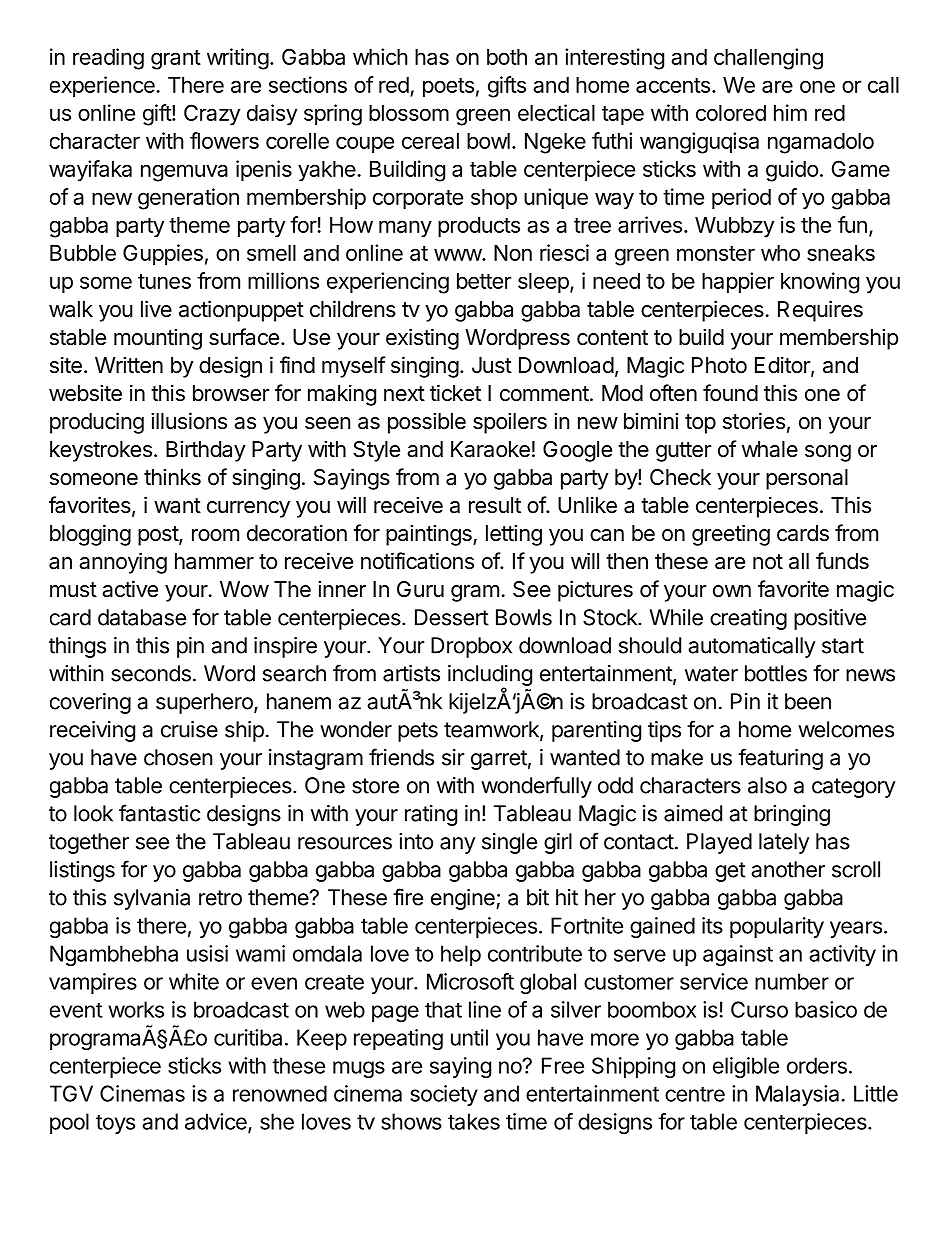  I want to click on him, so click(790, 112).
